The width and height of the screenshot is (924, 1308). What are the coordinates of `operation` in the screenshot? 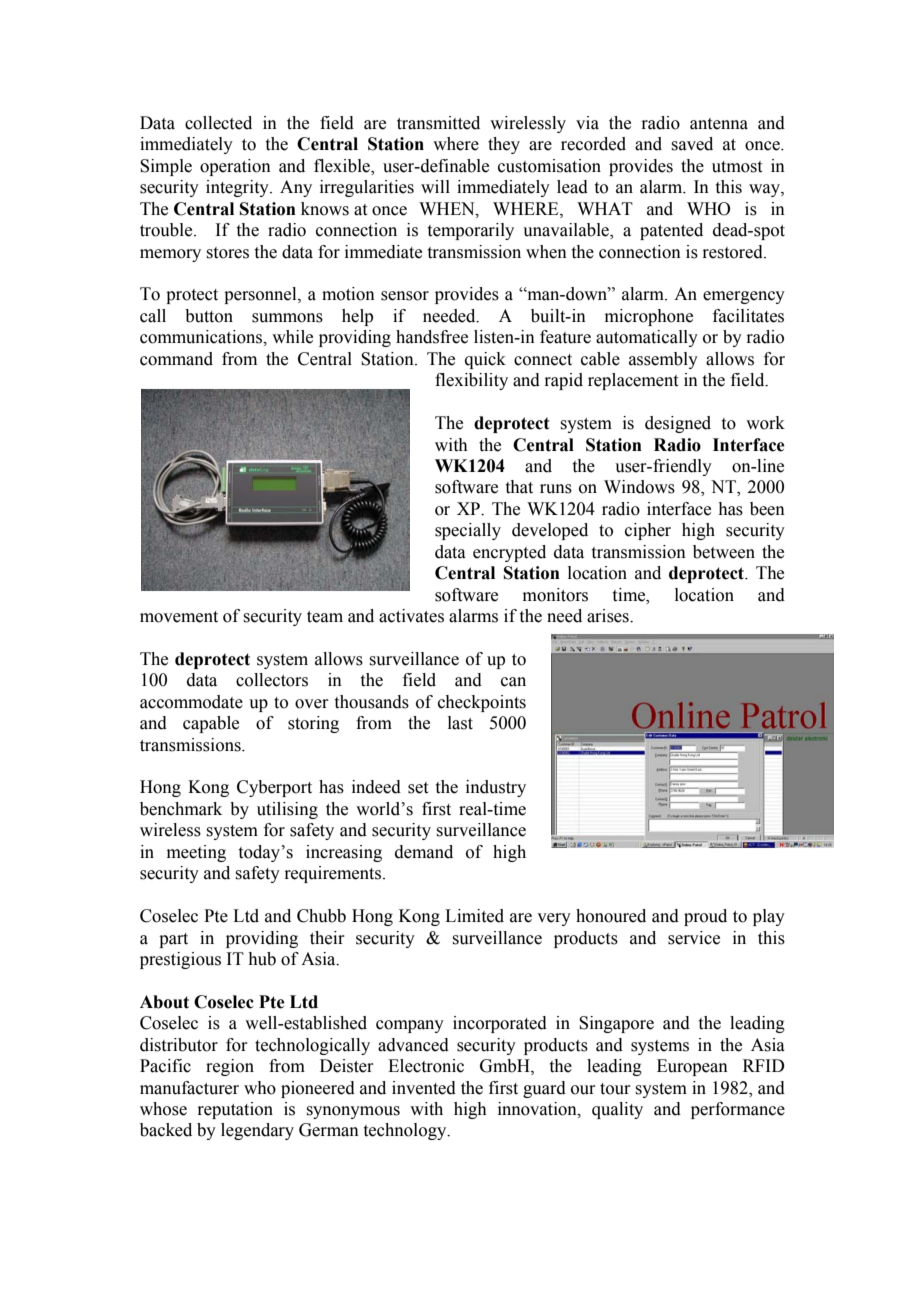 It's located at (235, 167).
